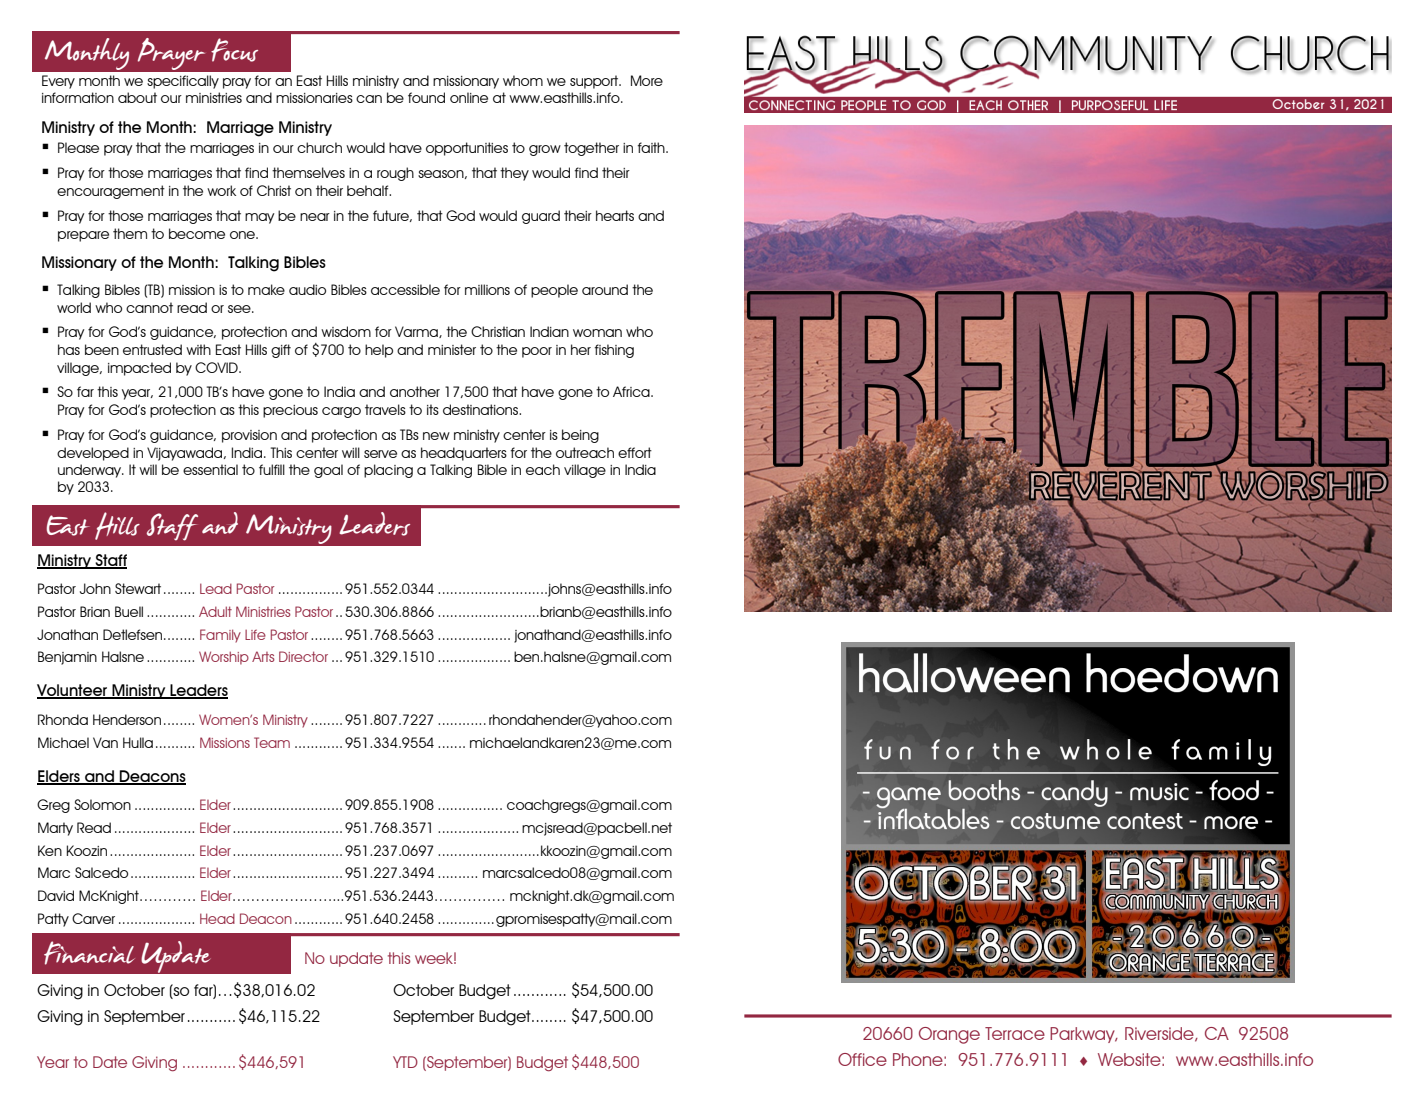 The width and height of the image is (1424, 1101). Describe the element at coordinates (215, 611) in the image. I see `Adult` at that location.
